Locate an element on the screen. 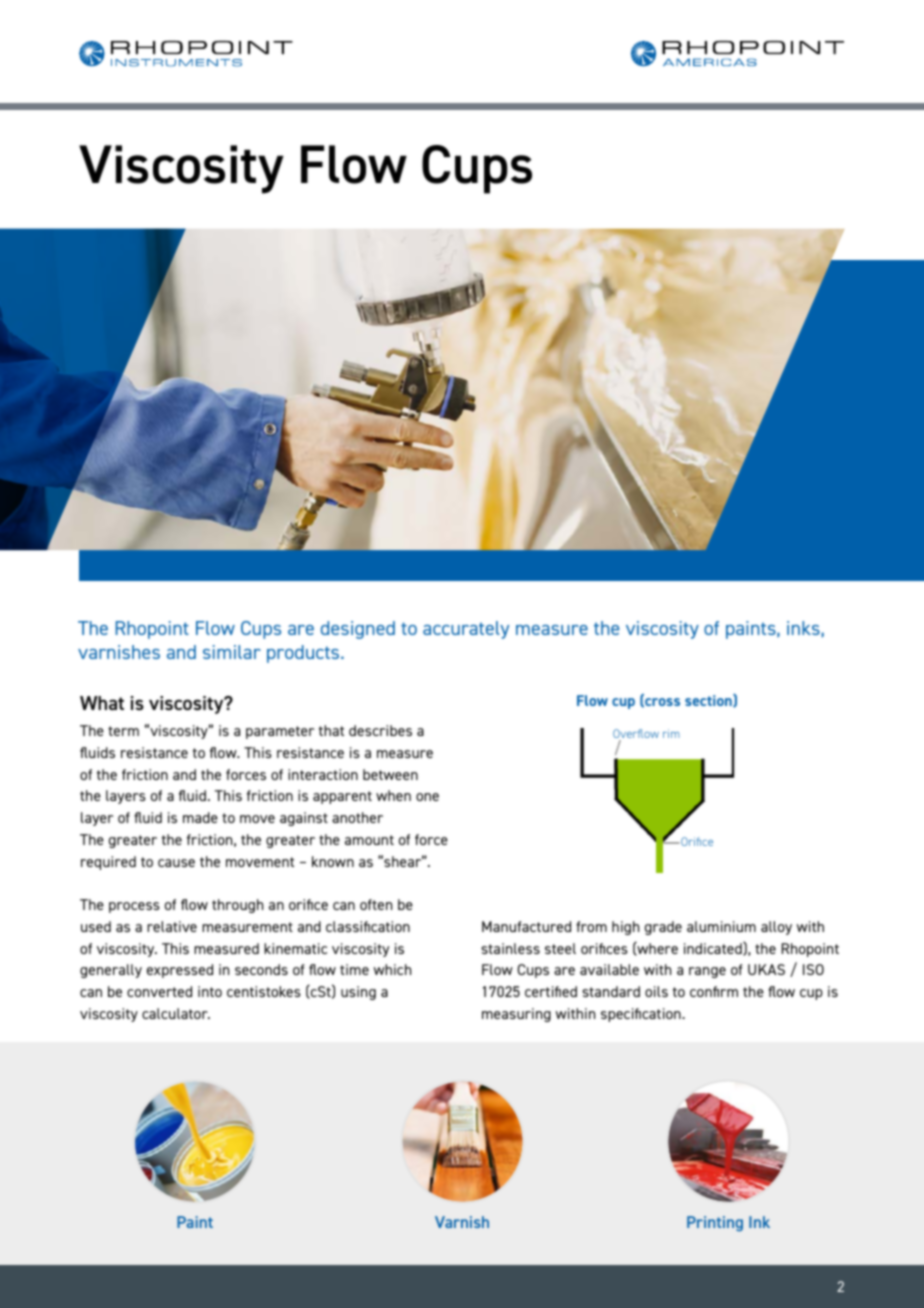 The width and height of the screenshot is (924, 1308). Manufactured is located at coordinates (526, 926).
